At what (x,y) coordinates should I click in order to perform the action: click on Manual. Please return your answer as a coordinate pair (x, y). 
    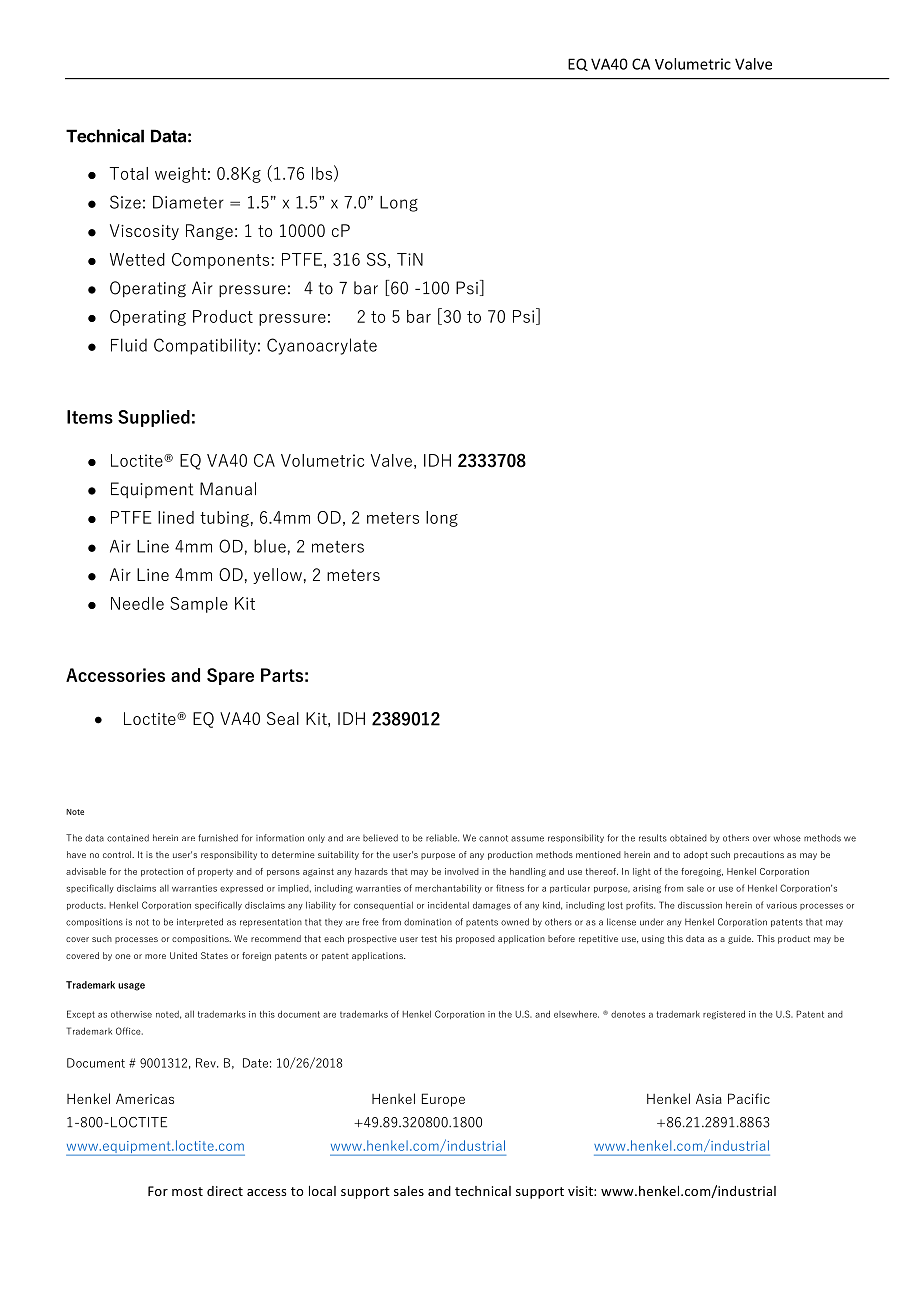
    Looking at the image, I should click on (228, 489).
